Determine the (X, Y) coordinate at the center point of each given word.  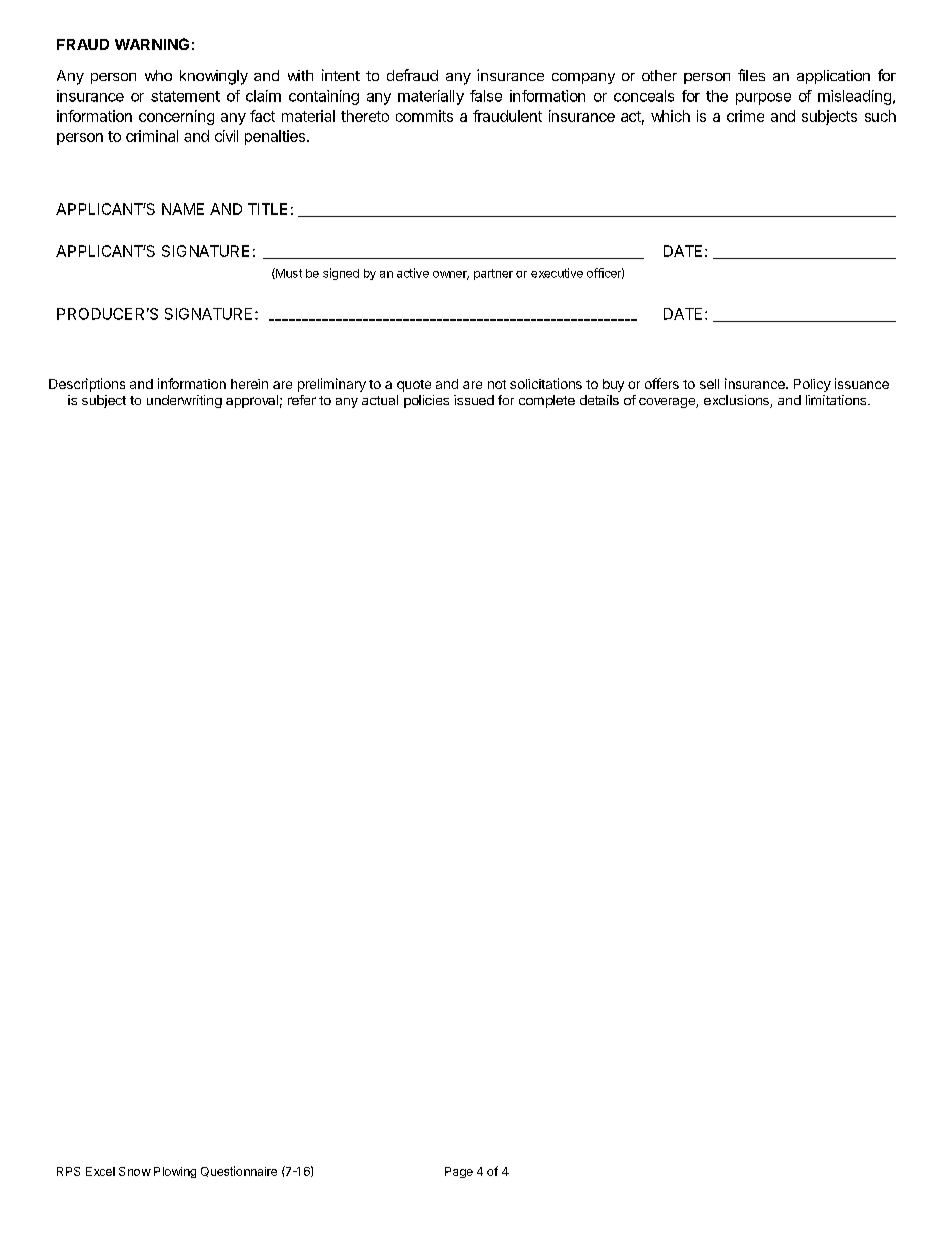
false (486, 96)
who (158, 75)
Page (459, 1172)
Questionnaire (239, 1171)
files (751, 75)
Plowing (175, 1172)
